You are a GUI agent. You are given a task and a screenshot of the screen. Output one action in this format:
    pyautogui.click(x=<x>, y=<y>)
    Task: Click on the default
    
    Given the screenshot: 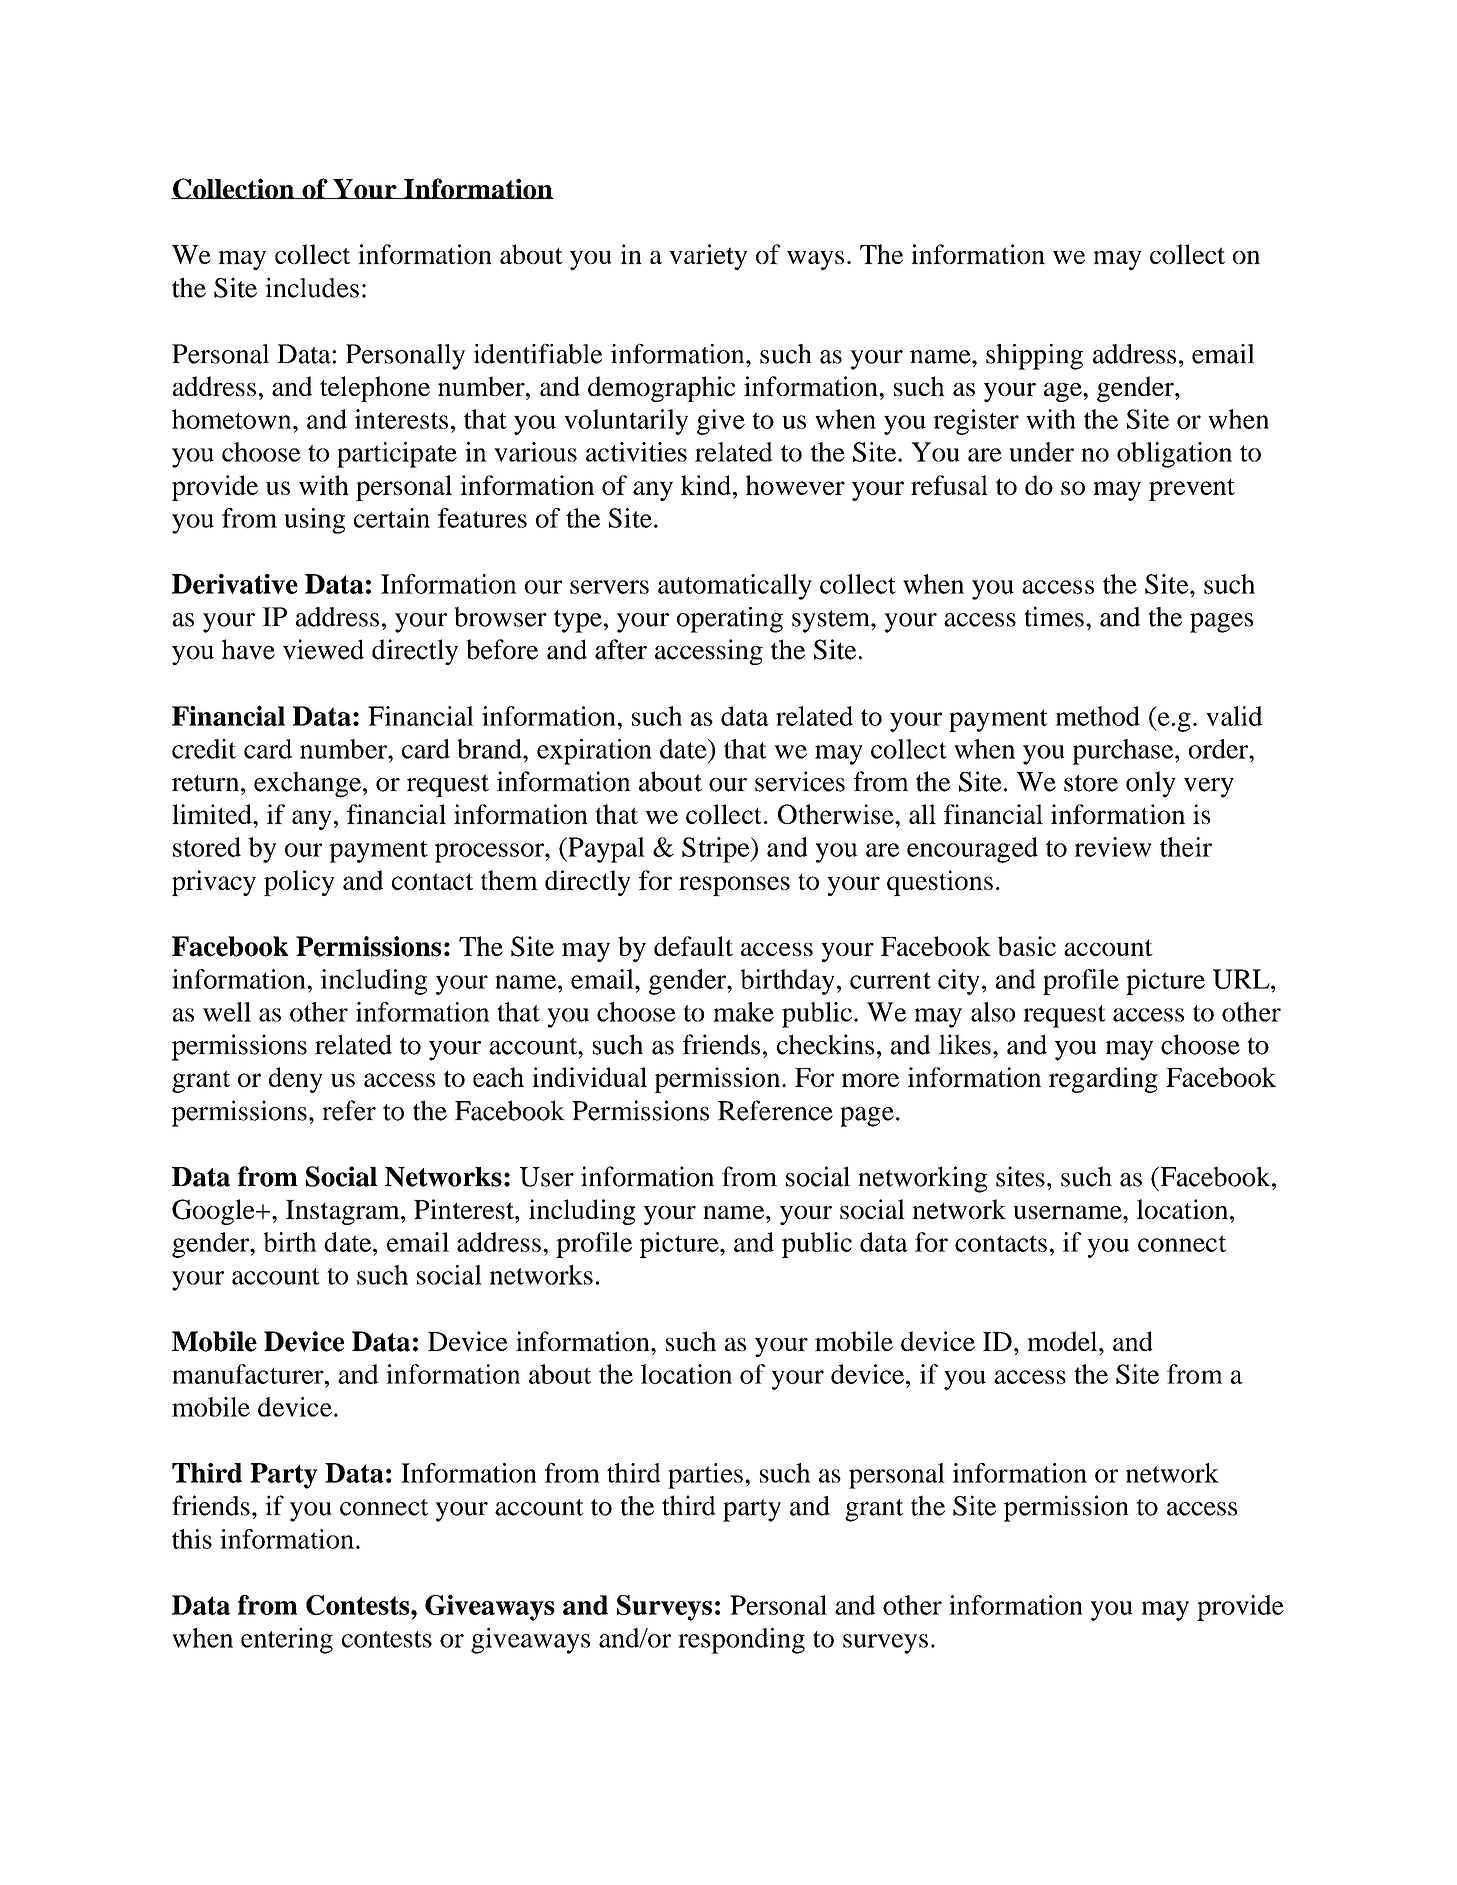 What is the action you would take?
    pyautogui.click(x=693, y=946)
